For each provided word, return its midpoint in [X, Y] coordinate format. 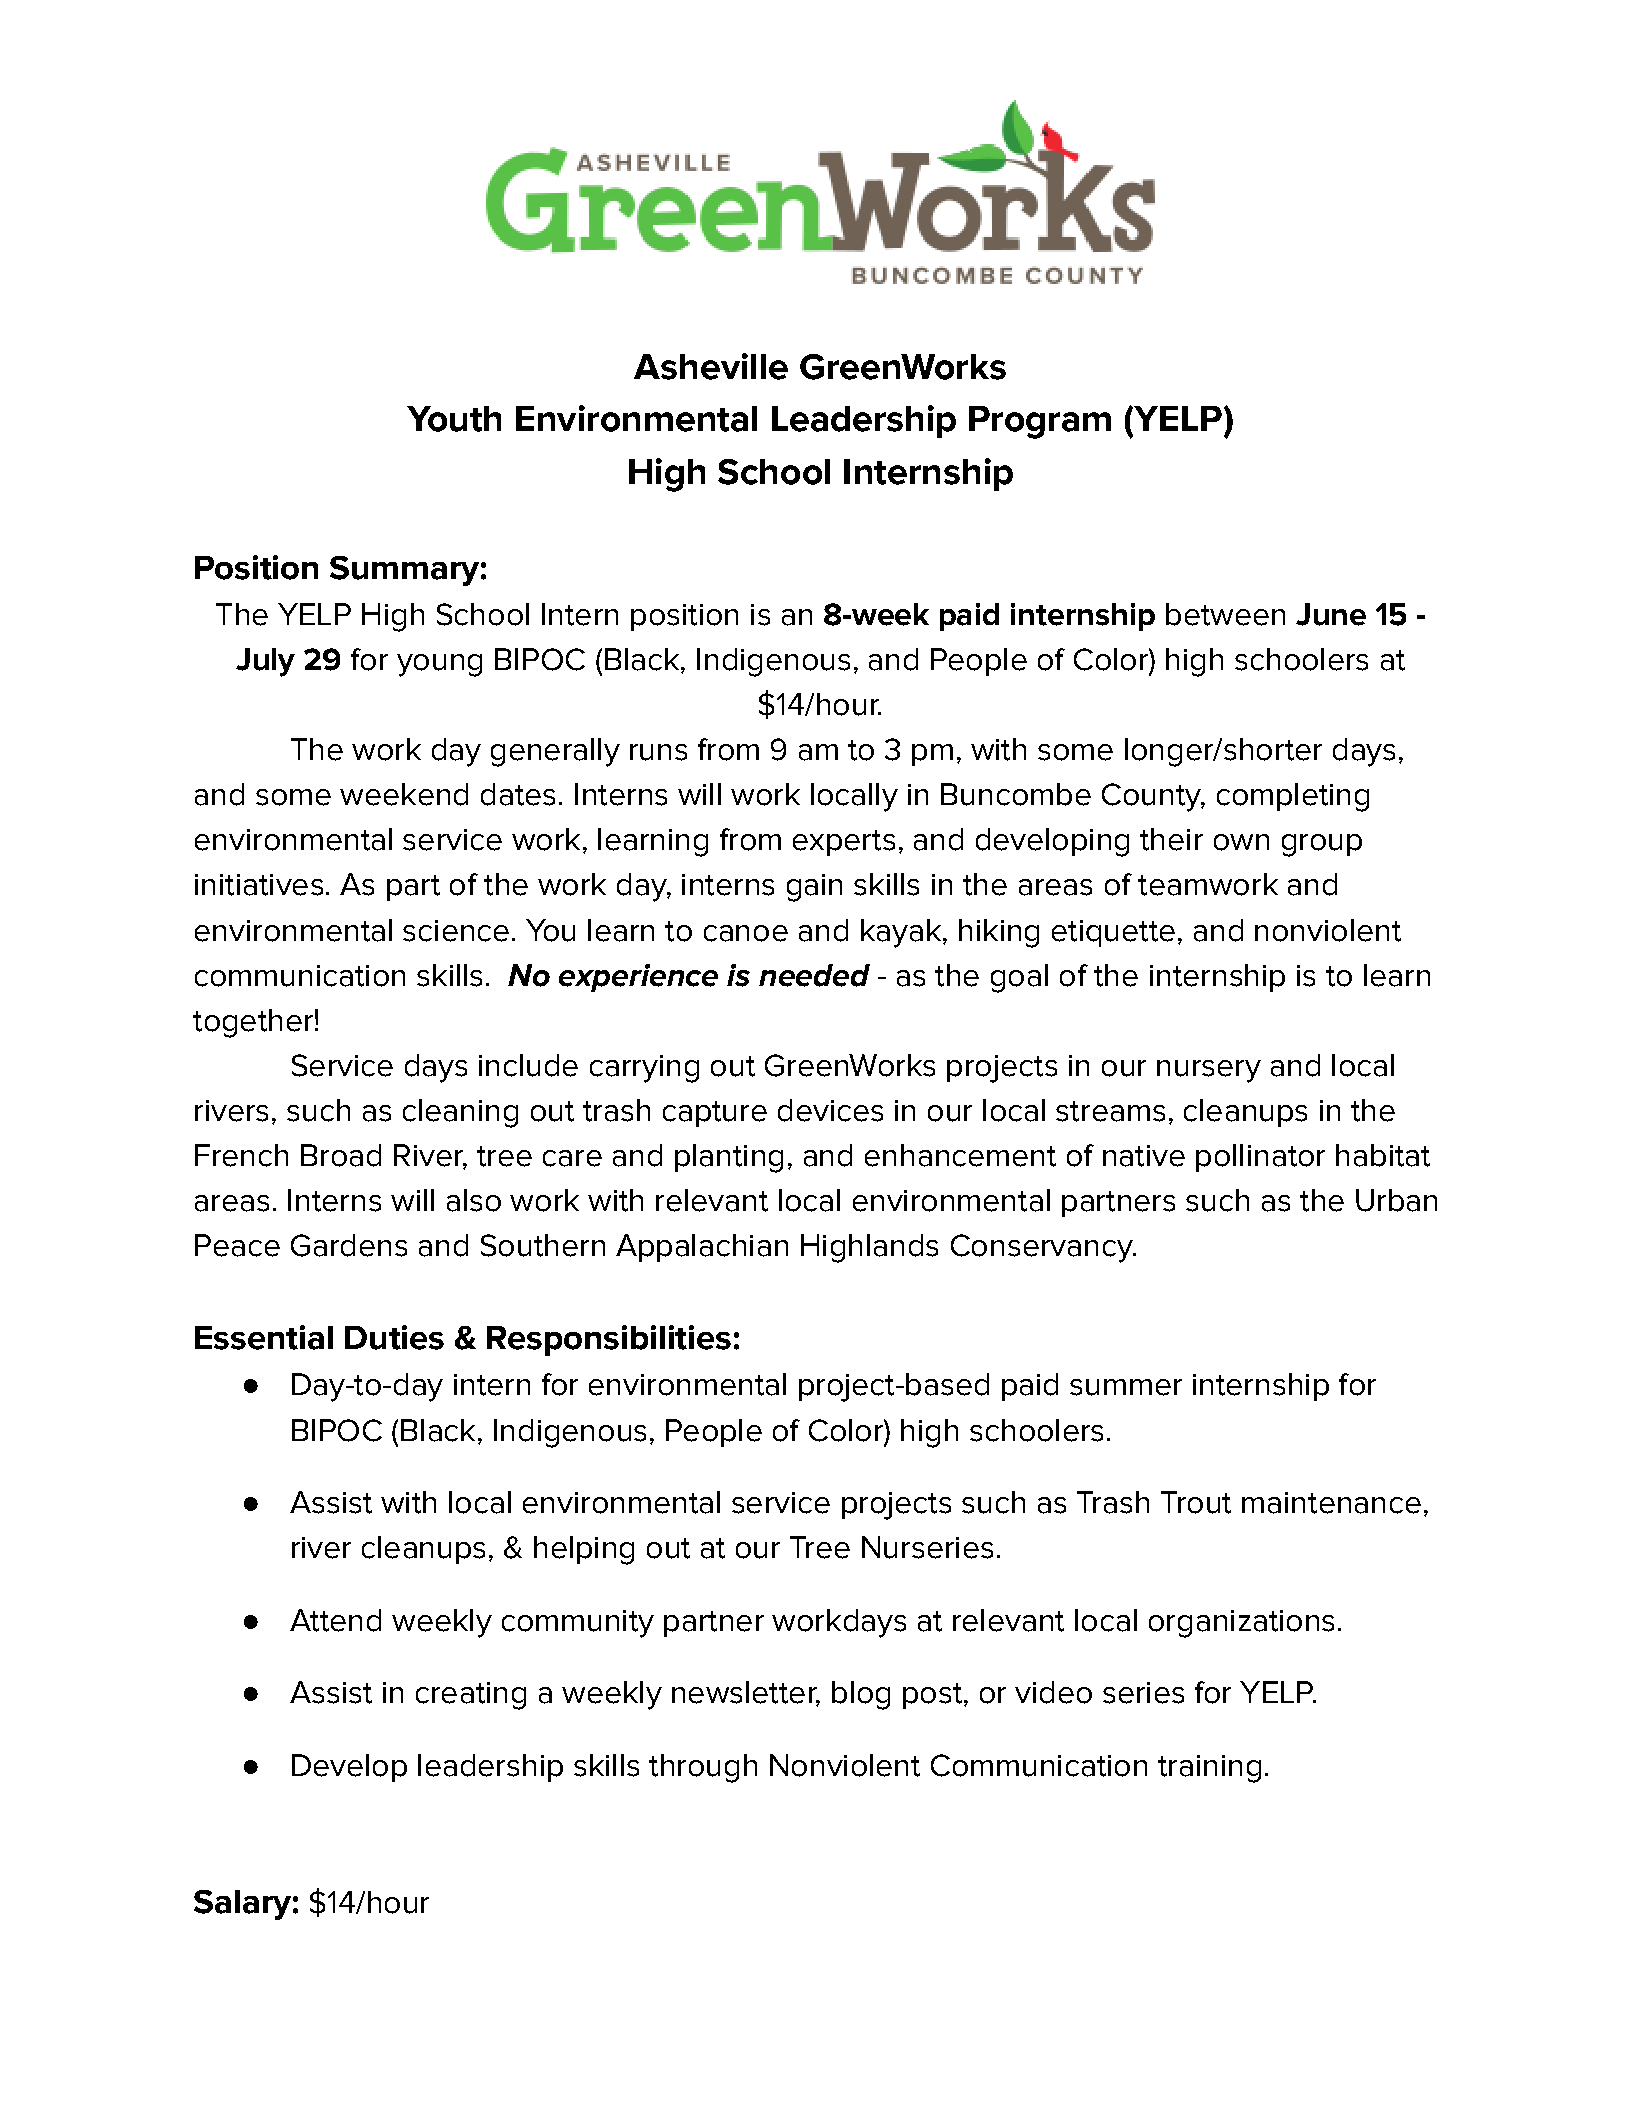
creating [471, 1696]
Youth [454, 419]
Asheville [711, 366]
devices [830, 1110]
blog [861, 1695]
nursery [1209, 1071]
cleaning [460, 1113]
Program [1040, 422]
